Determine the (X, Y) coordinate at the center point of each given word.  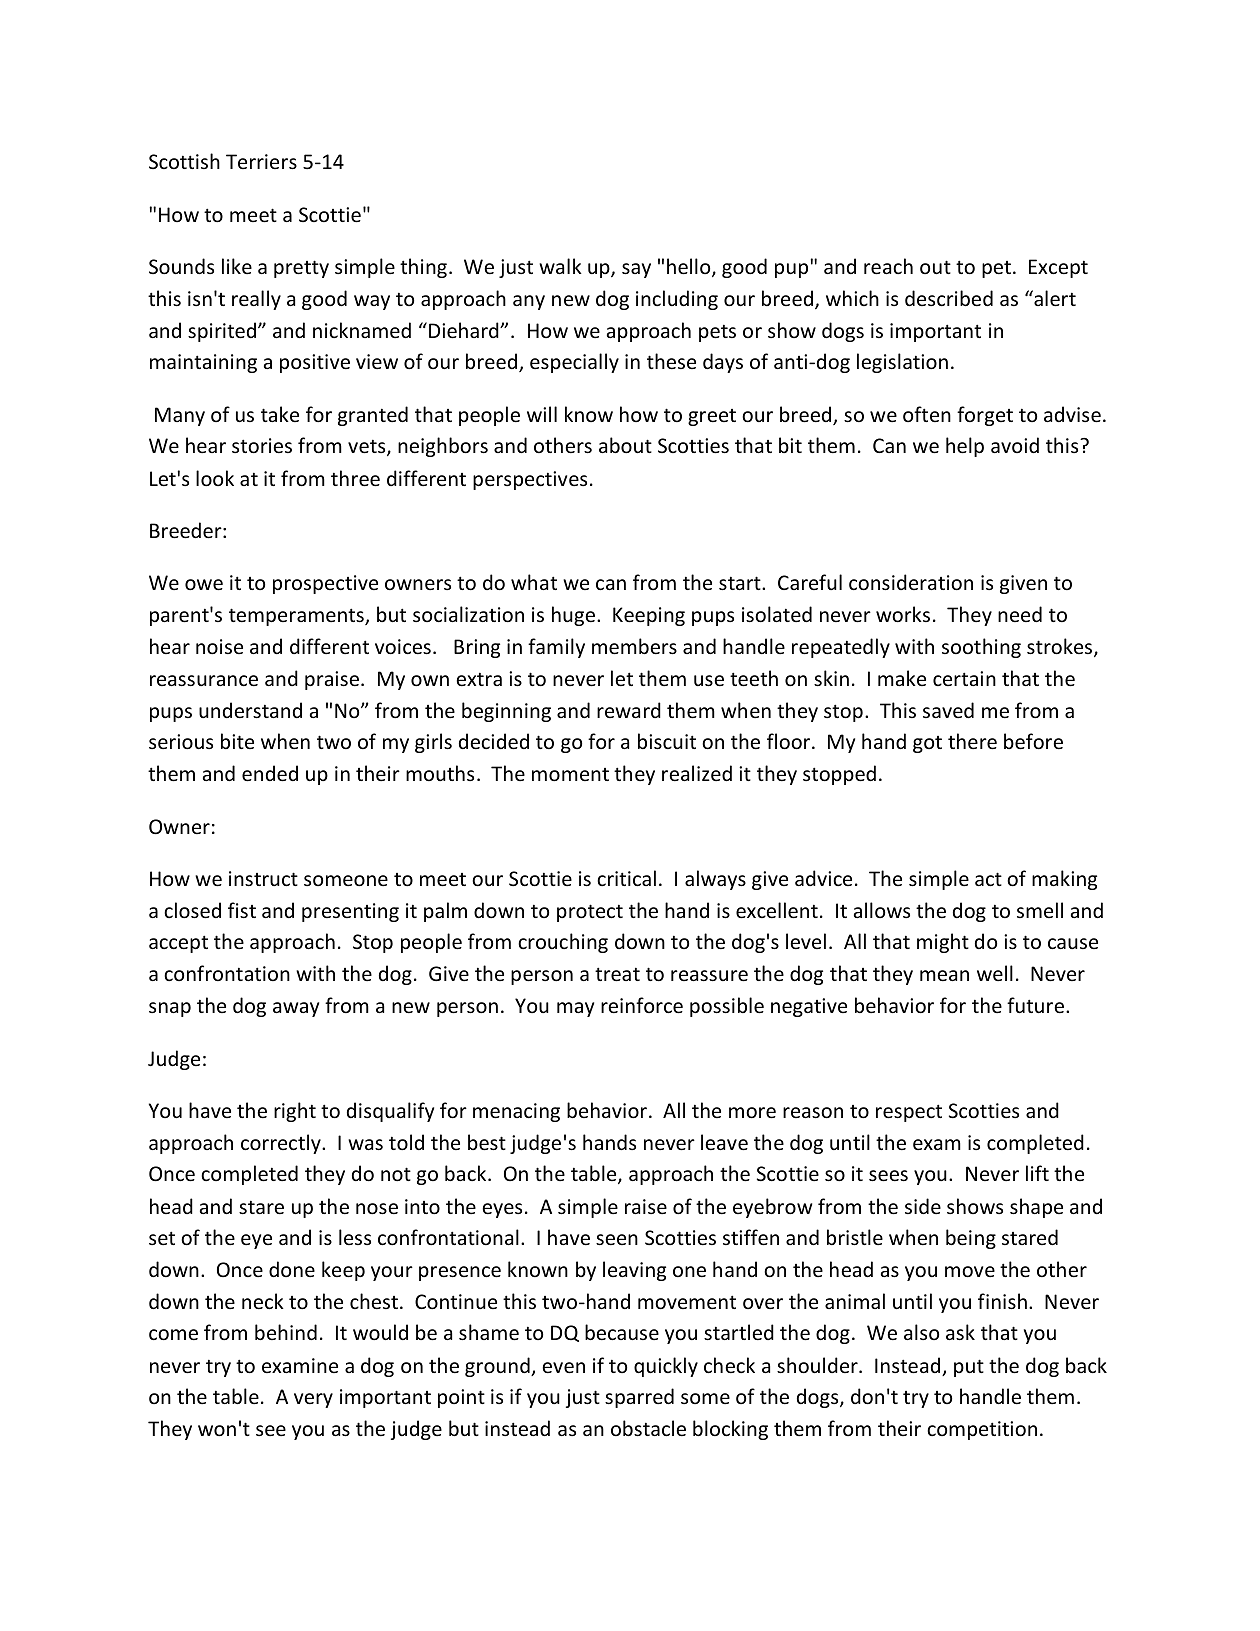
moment (570, 775)
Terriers (261, 162)
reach (888, 266)
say (636, 270)
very (313, 1400)
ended (270, 773)
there (972, 741)
